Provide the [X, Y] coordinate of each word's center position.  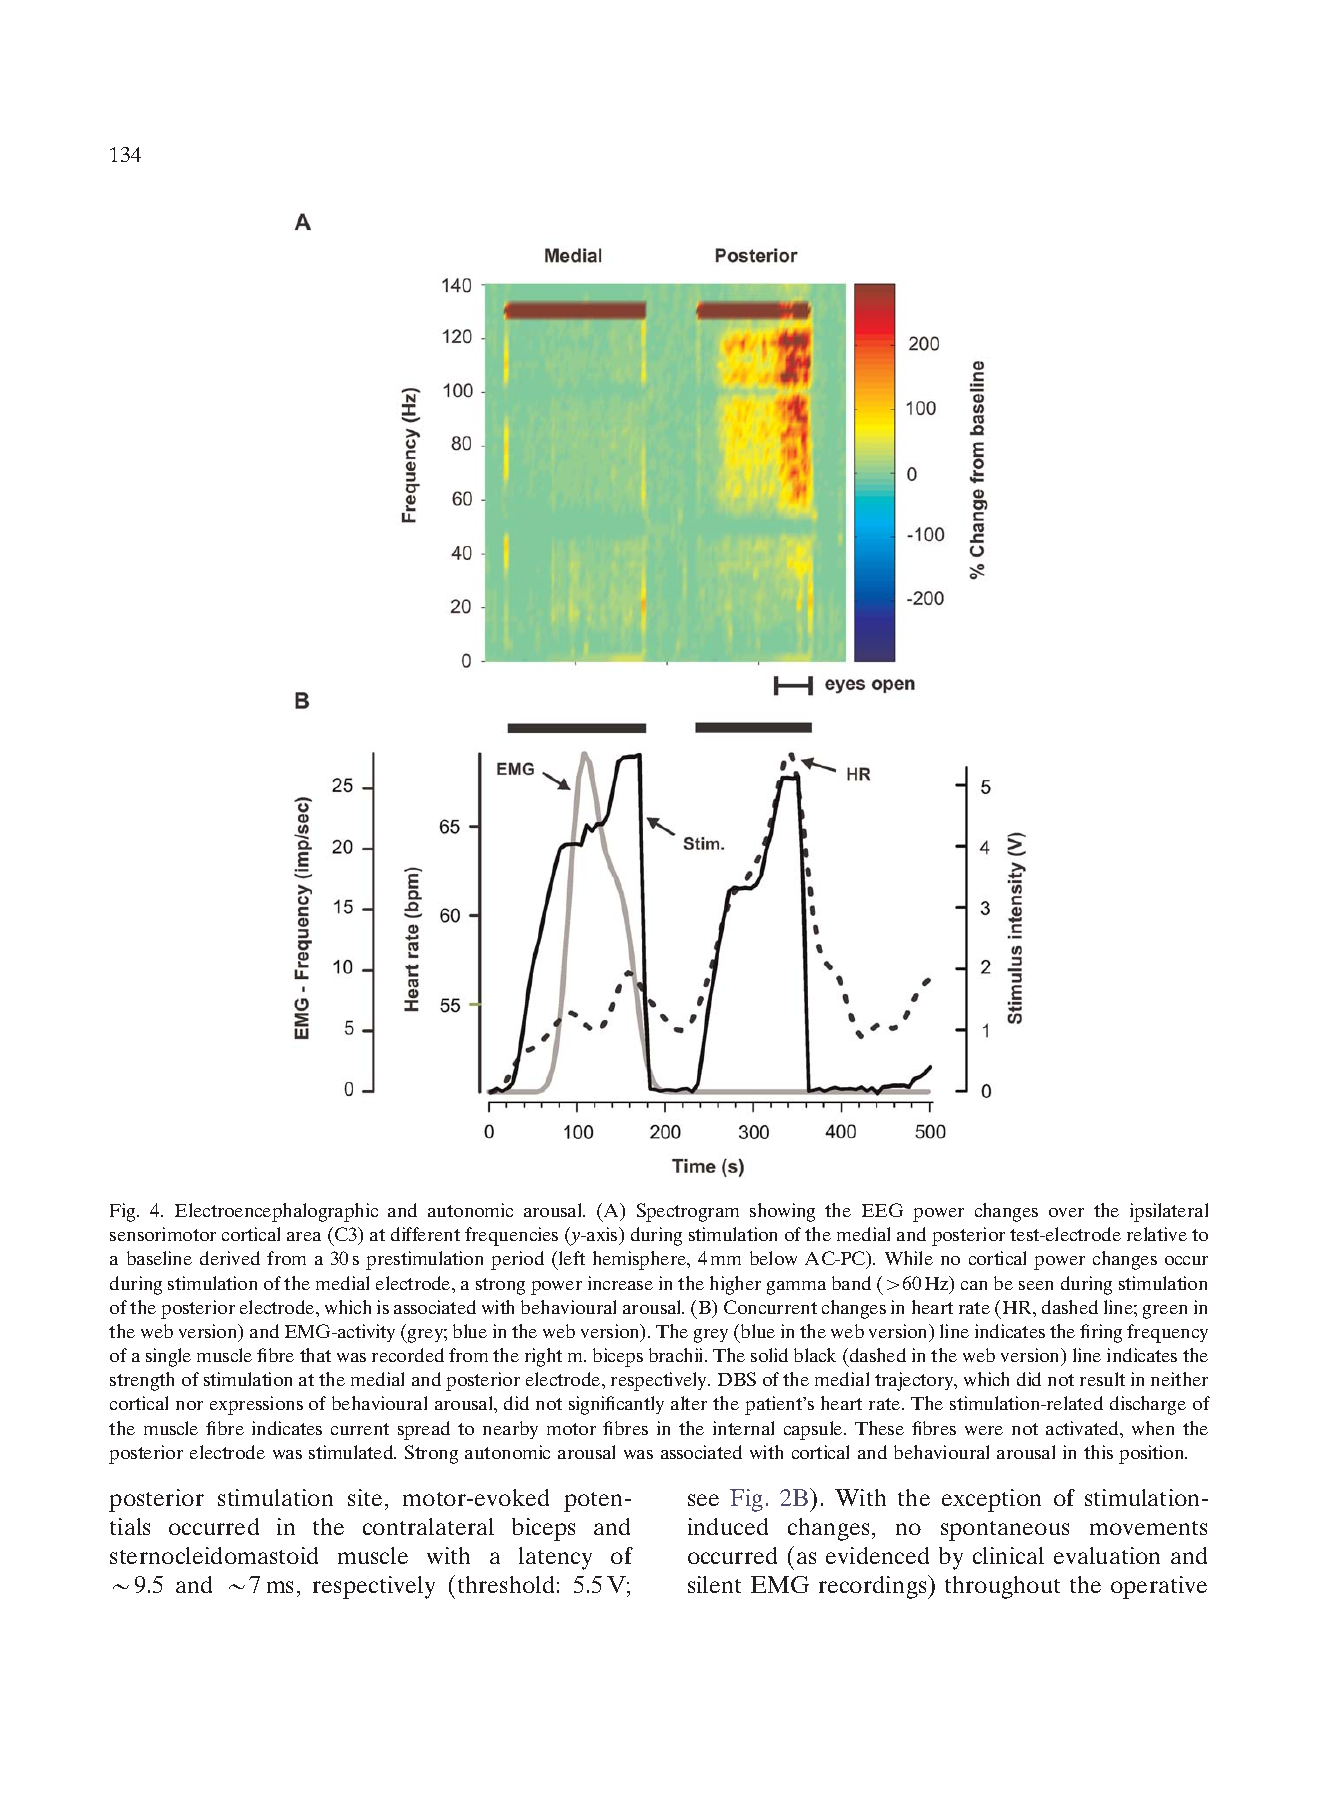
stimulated [352, 1452]
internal [743, 1428]
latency [555, 1558]
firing [1101, 1333]
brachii [677, 1355]
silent [714, 1584]
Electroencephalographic [276, 1212]
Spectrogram [688, 1212]
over [1066, 1212]
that [315, 1355]
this [1098, 1452]
